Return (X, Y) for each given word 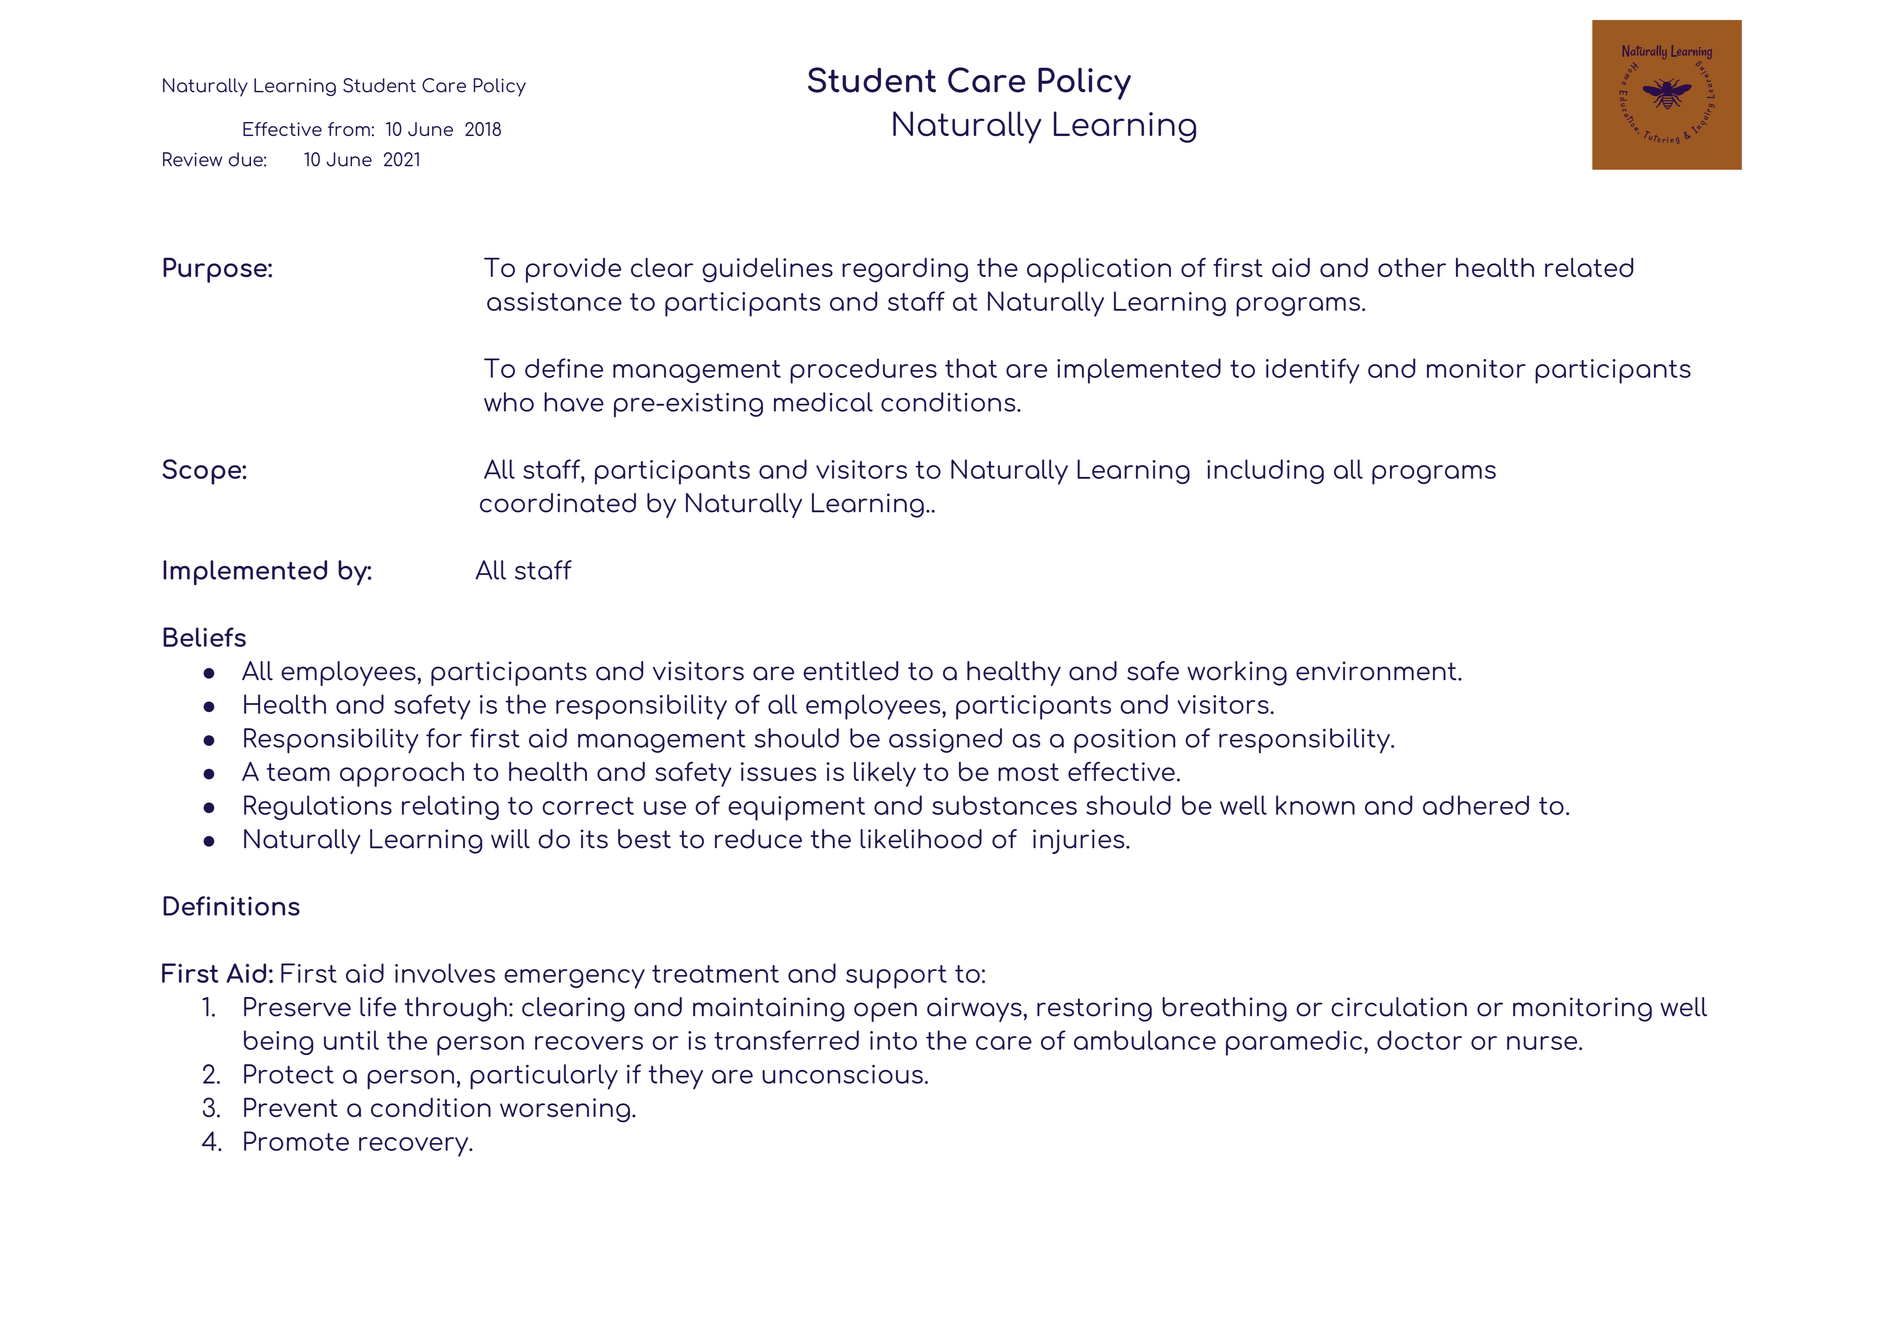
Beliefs (204, 637)
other (1412, 267)
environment (1377, 671)
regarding (905, 270)
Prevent (291, 1107)
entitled (850, 671)
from (349, 129)
